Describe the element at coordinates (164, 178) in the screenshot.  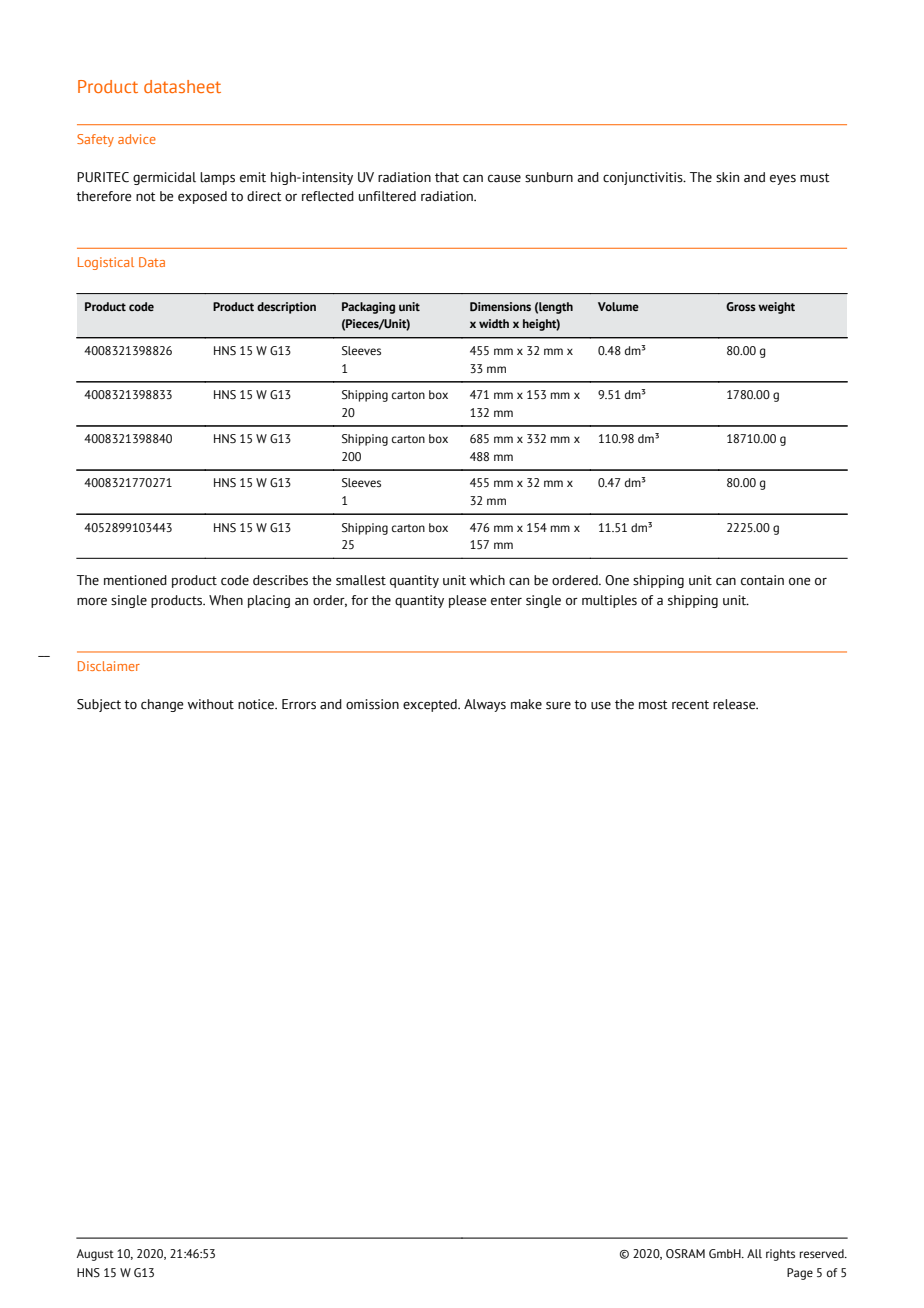
I see `germicidal` at that location.
